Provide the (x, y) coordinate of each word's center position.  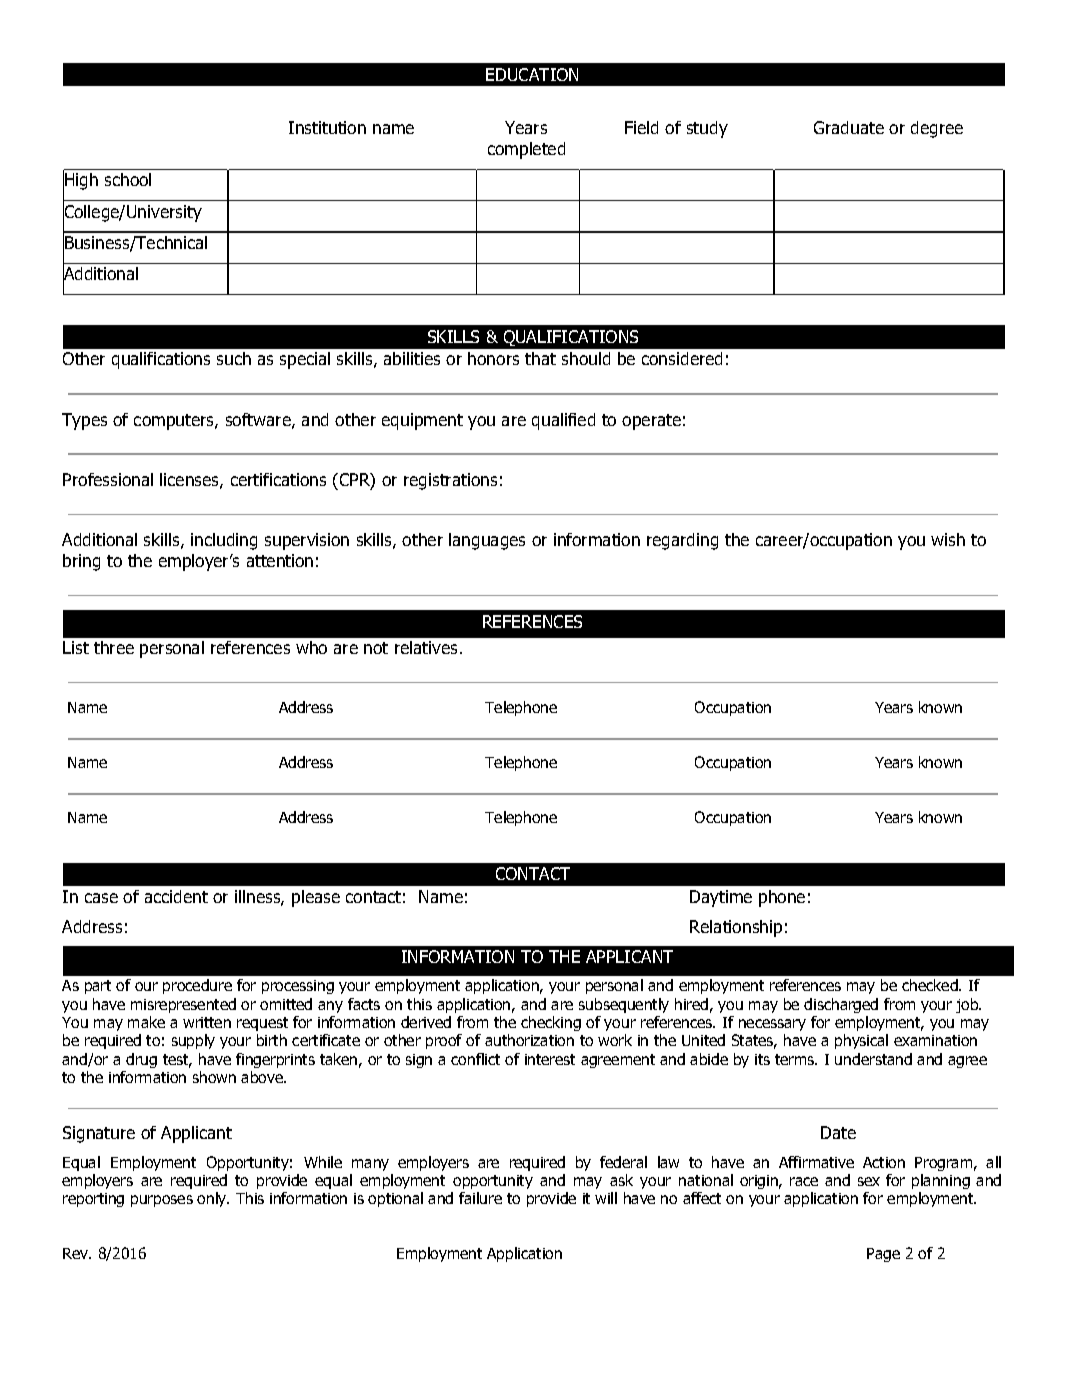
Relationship (736, 928)
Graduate (849, 127)
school (128, 179)
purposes (162, 1201)
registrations (450, 481)
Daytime (721, 898)
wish (948, 539)
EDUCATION (532, 74)
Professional (108, 479)
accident (176, 896)
